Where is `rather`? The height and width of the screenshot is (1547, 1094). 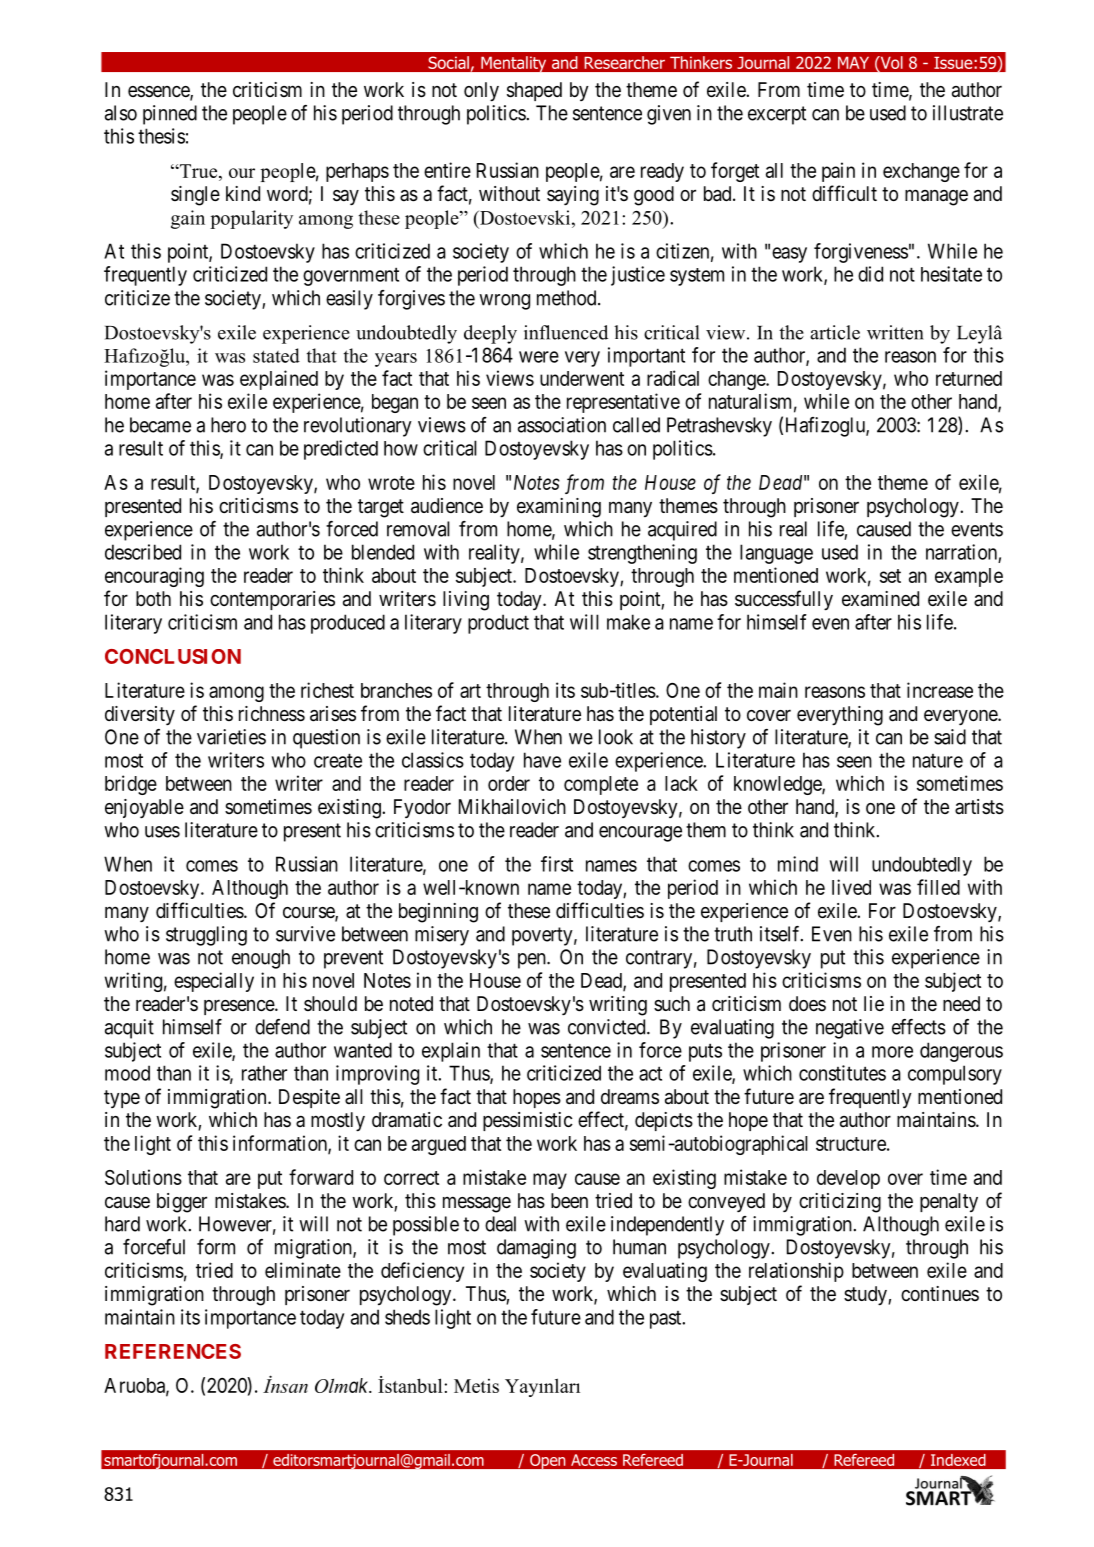
rather is located at coordinates (264, 1073).
